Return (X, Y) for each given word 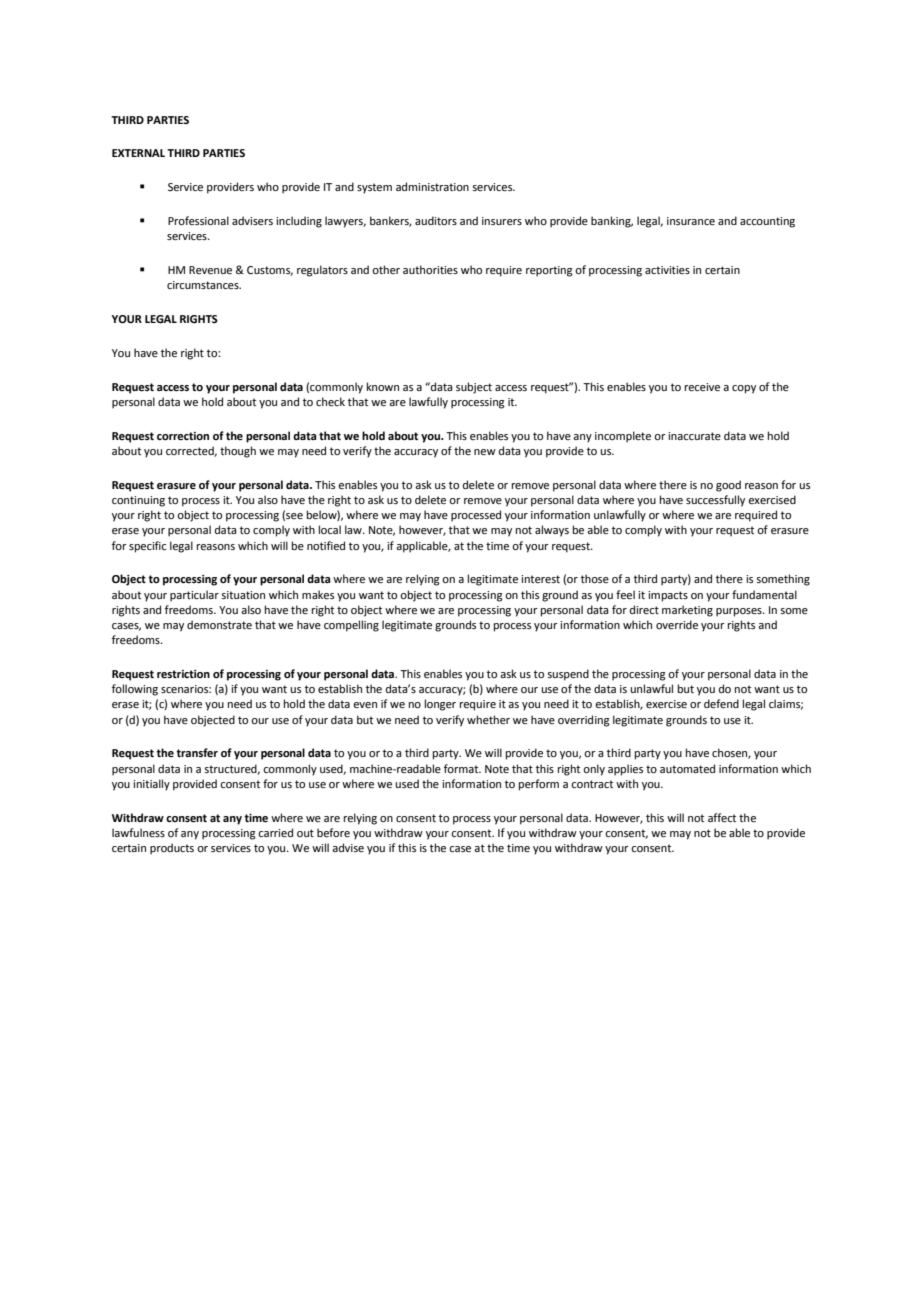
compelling (351, 626)
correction (183, 436)
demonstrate (219, 624)
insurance (691, 221)
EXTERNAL (138, 153)
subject (474, 388)
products (172, 849)
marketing (687, 611)
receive (702, 387)
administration (432, 186)
